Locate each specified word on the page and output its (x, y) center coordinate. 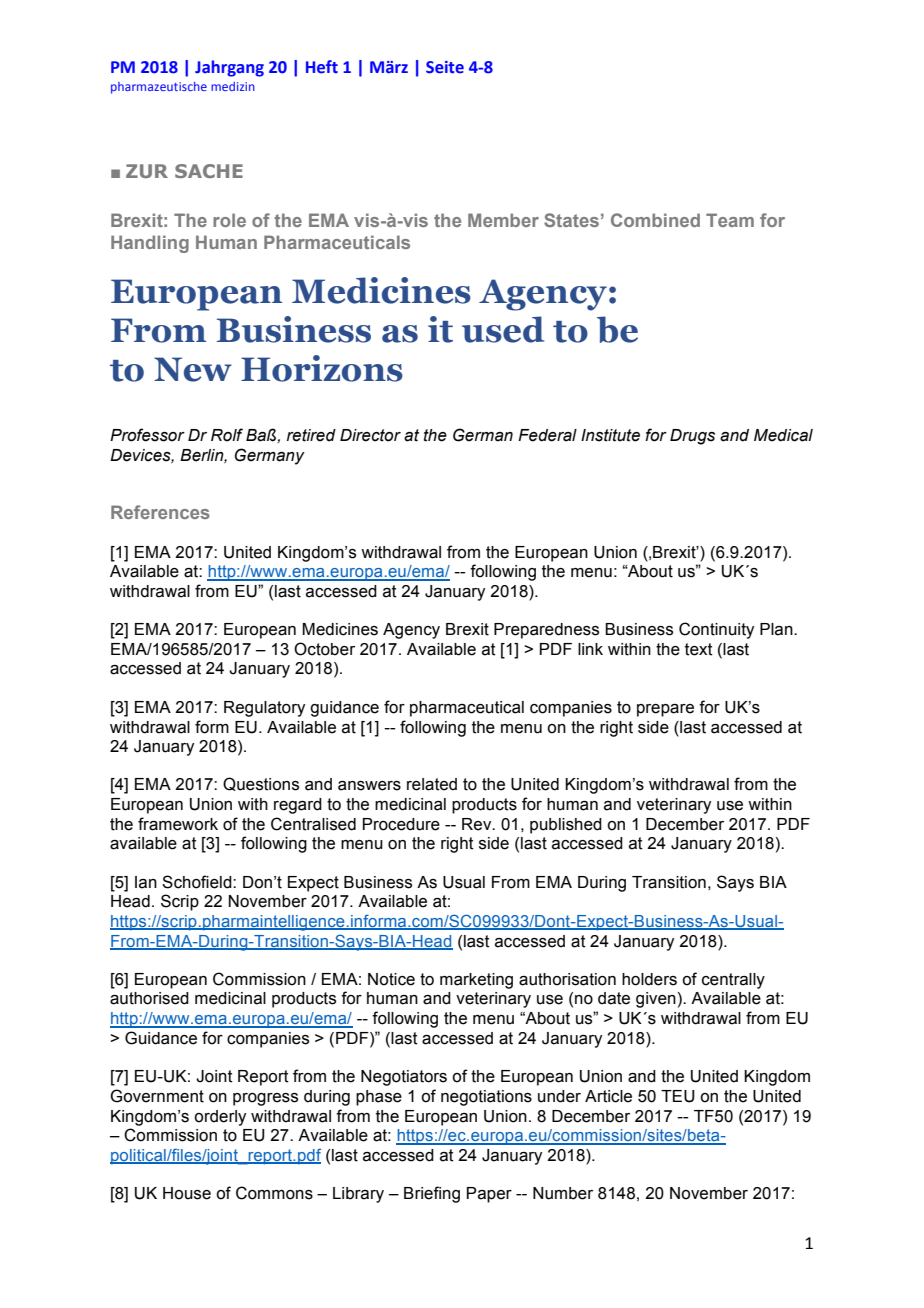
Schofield (198, 882)
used (503, 329)
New (193, 369)
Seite (445, 67)
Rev (478, 824)
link (590, 649)
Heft (322, 67)
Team (730, 220)
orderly (220, 1118)
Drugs (692, 437)
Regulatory (264, 709)
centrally (733, 981)
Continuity (716, 630)
